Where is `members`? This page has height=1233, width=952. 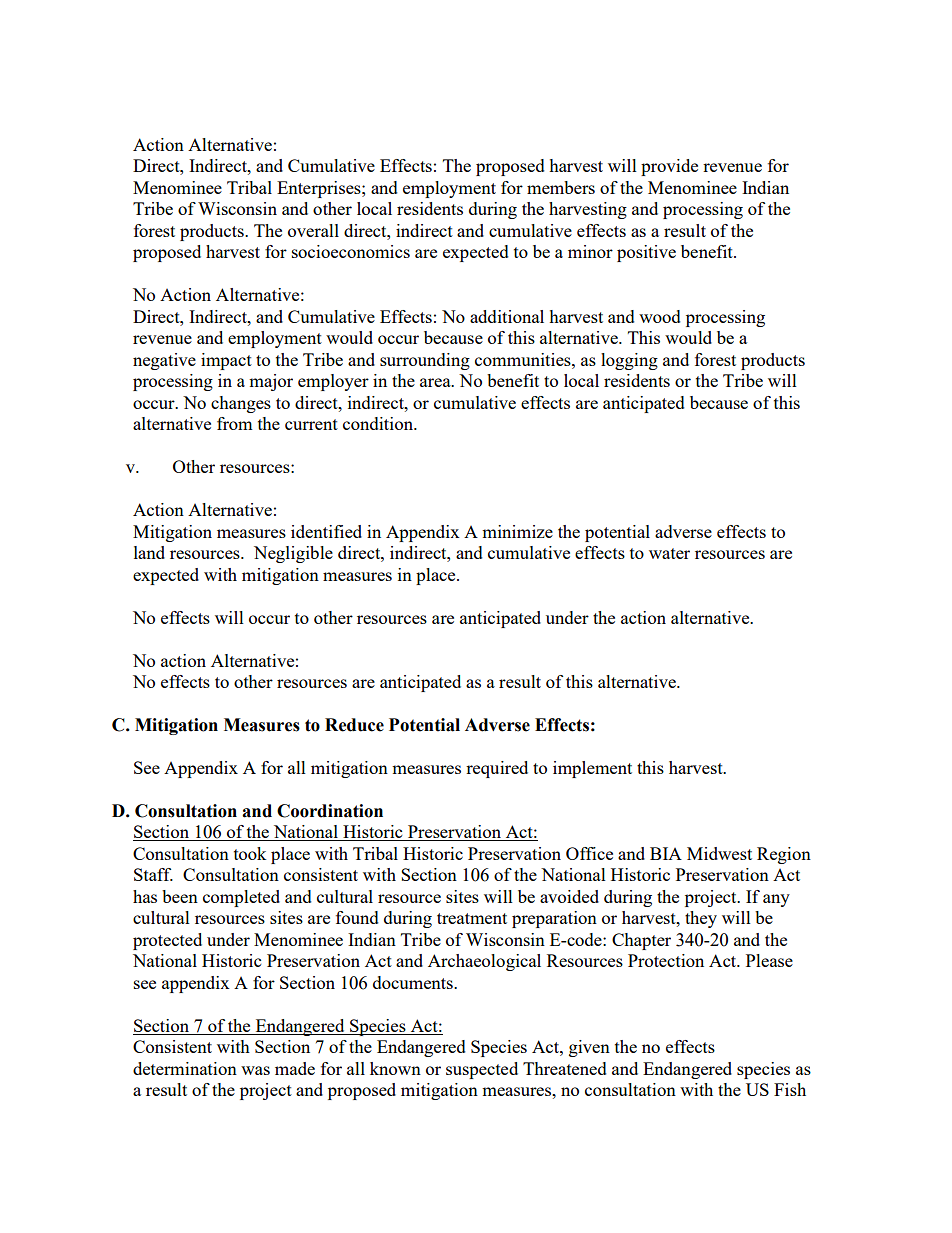 members is located at coordinates (561, 187).
